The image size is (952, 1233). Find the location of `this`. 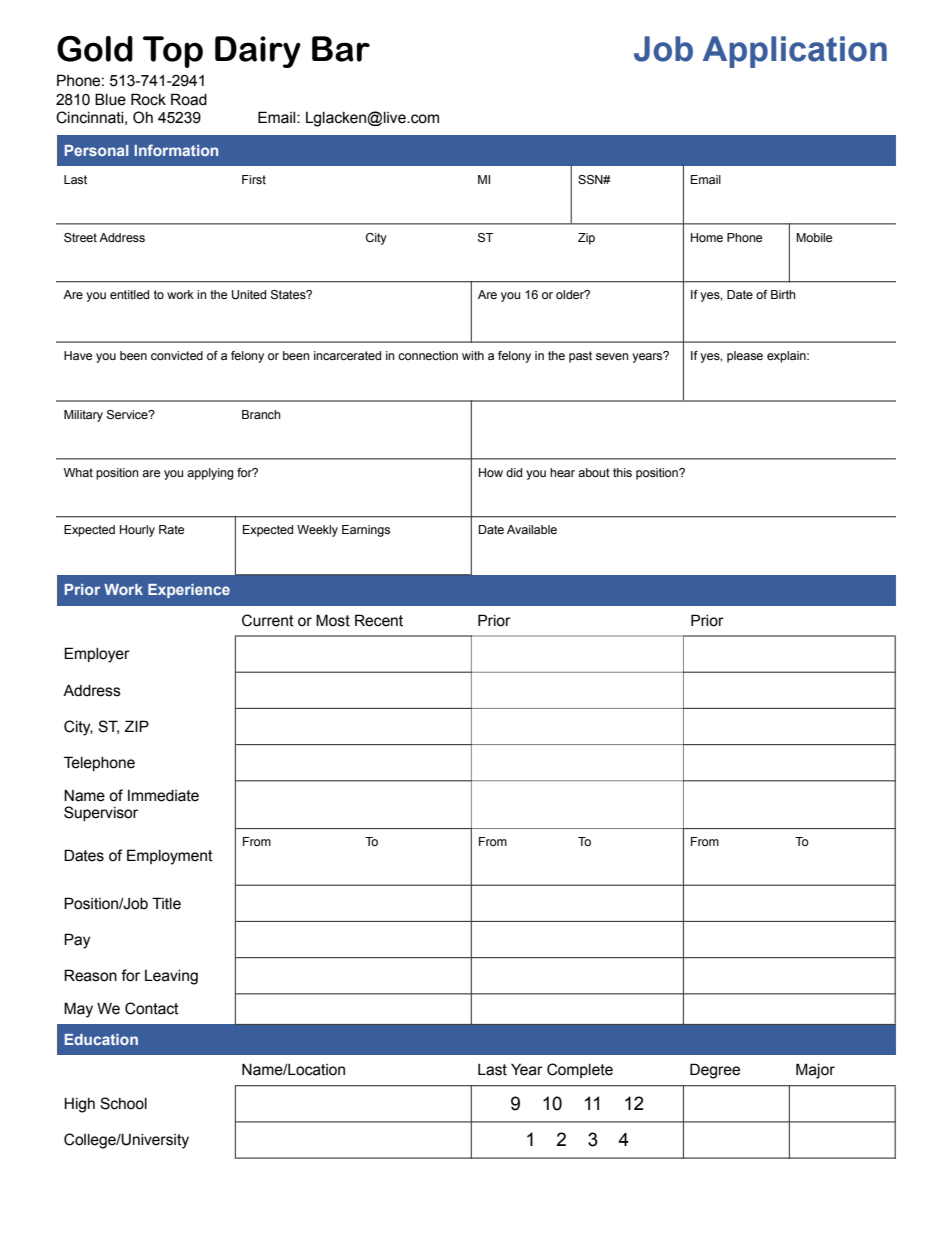

this is located at coordinates (622, 472).
